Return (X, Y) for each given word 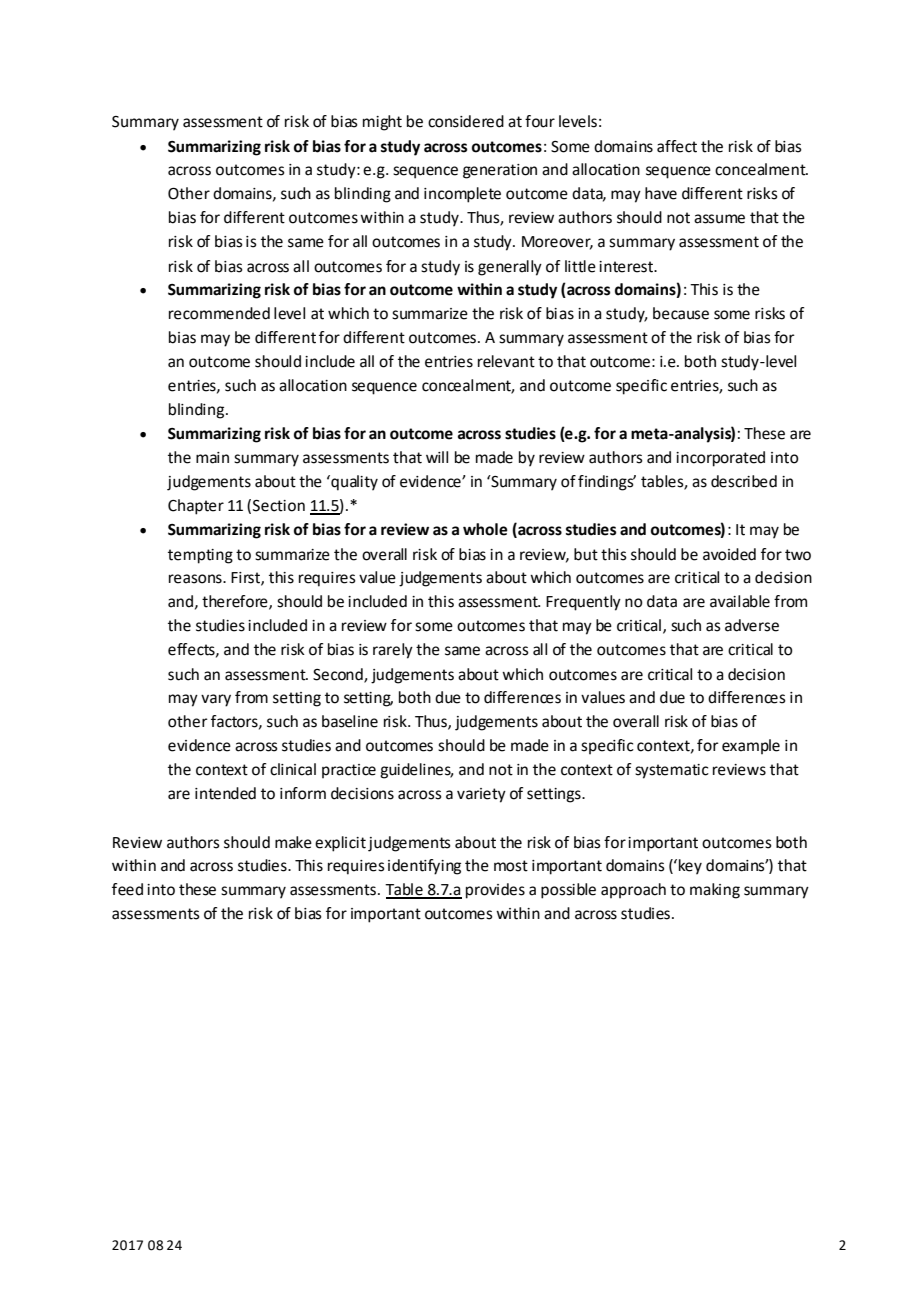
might (382, 123)
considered (466, 121)
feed (127, 889)
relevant (506, 361)
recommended (219, 313)
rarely (393, 651)
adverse (752, 625)
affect (677, 146)
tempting (200, 556)
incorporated (720, 459)
